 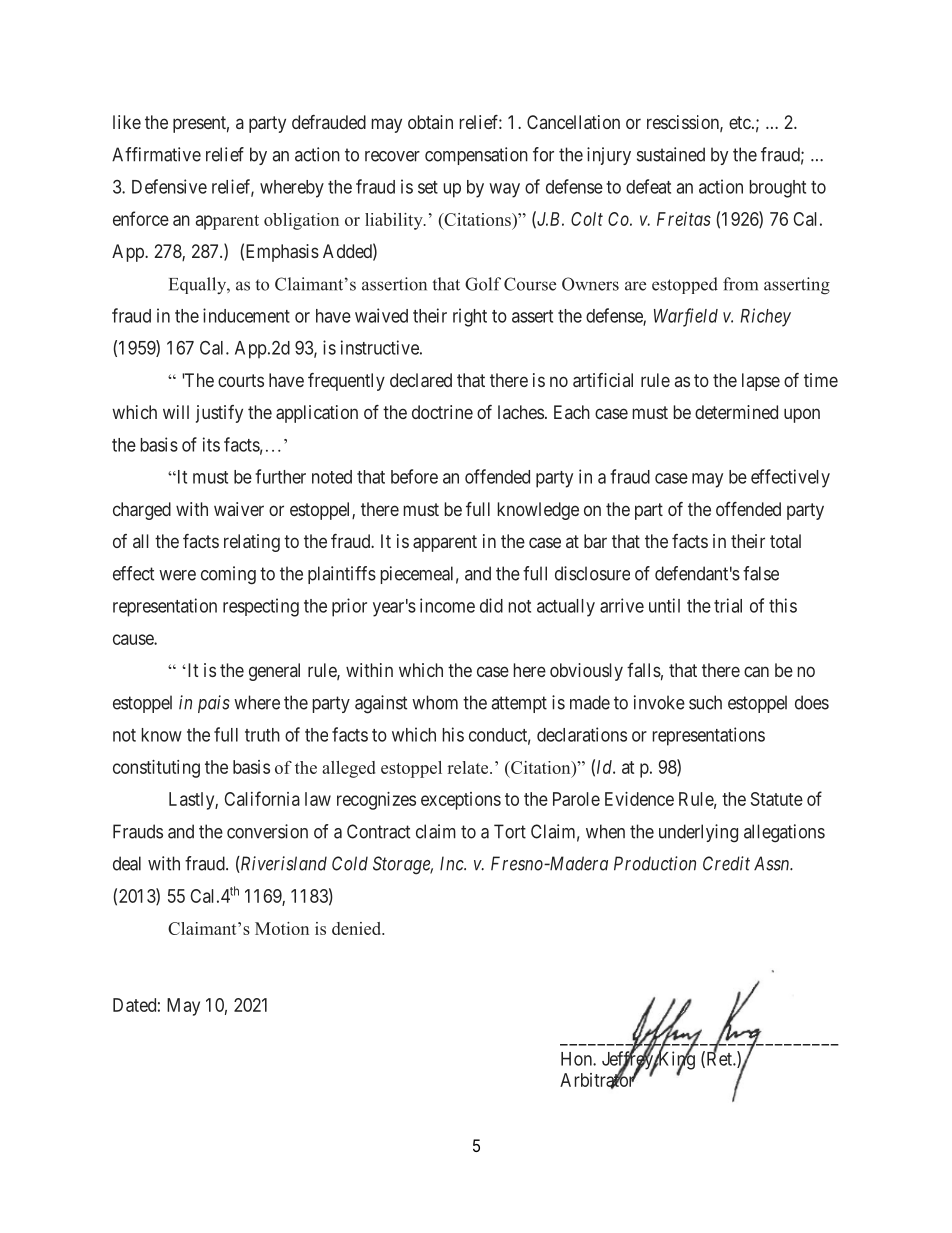 What do you see at coordinates (577, 1059) in the image?
I see `Hon` at bounding box center [577, 1059].
